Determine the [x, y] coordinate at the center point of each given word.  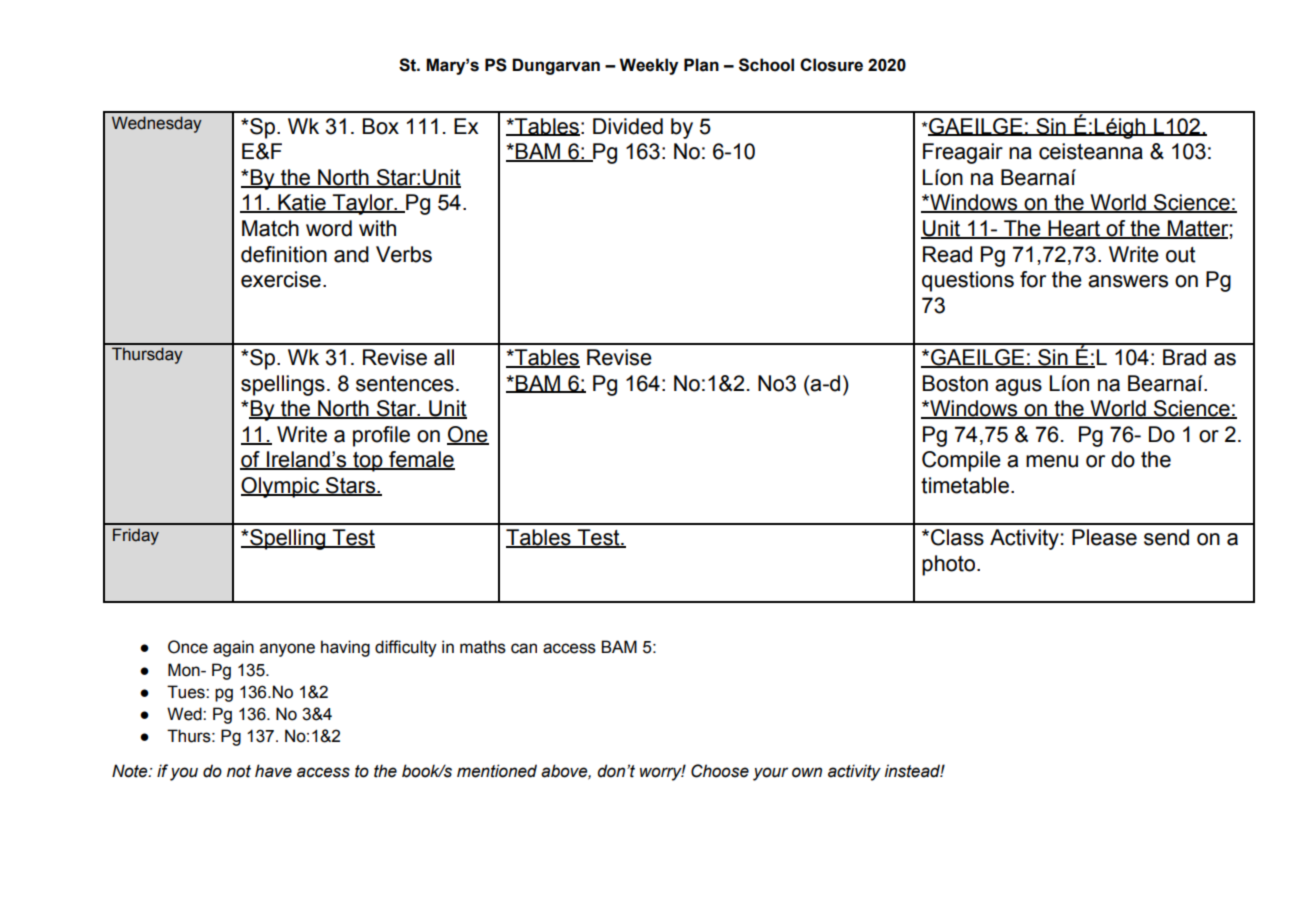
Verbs [404, 254]
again [233, 648]
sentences [405, 384]
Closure [831, 65]
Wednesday [157, 124]
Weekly [648, 66]
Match [270, 228]
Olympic [281, 487]
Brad [1184, 357]
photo [950, 565]
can [524, 648]
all [444, 357]
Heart [1074, 229]
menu [1052, 461]
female [421, 460]
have [273, 771]
